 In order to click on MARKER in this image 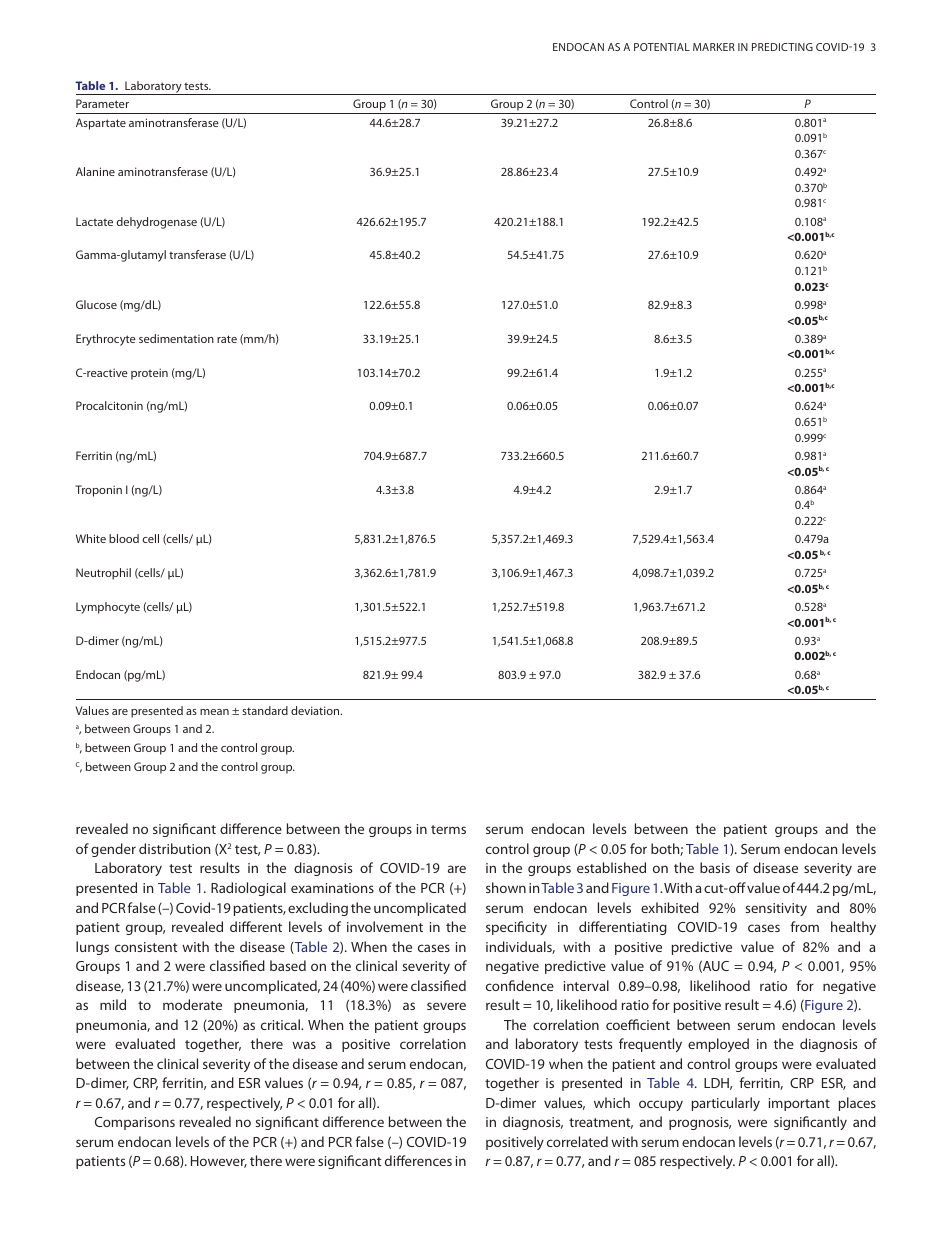, I will do `click(714, 47)`.
